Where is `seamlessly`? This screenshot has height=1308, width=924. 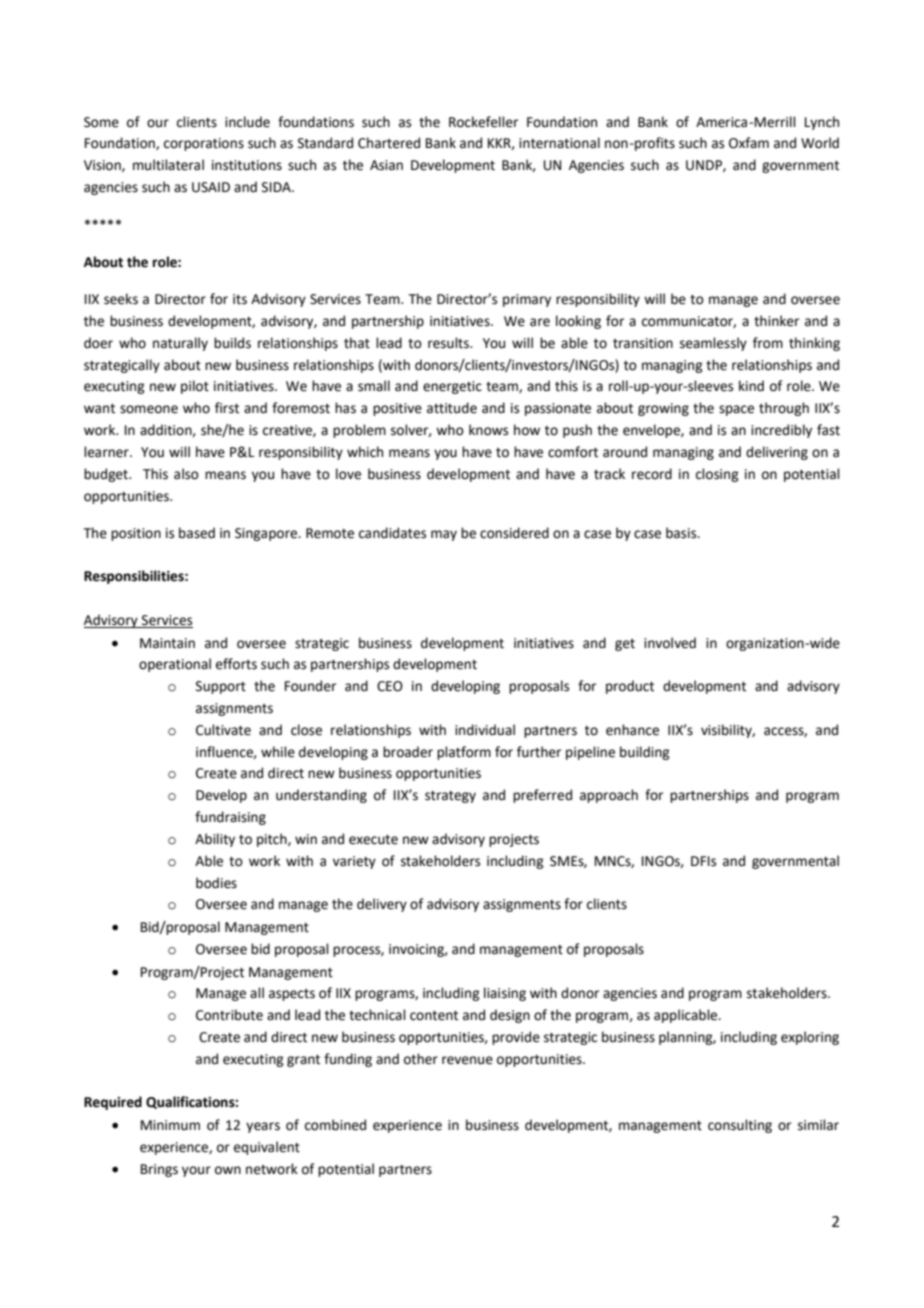 seamlessly is located at coordinates (713, 344).
